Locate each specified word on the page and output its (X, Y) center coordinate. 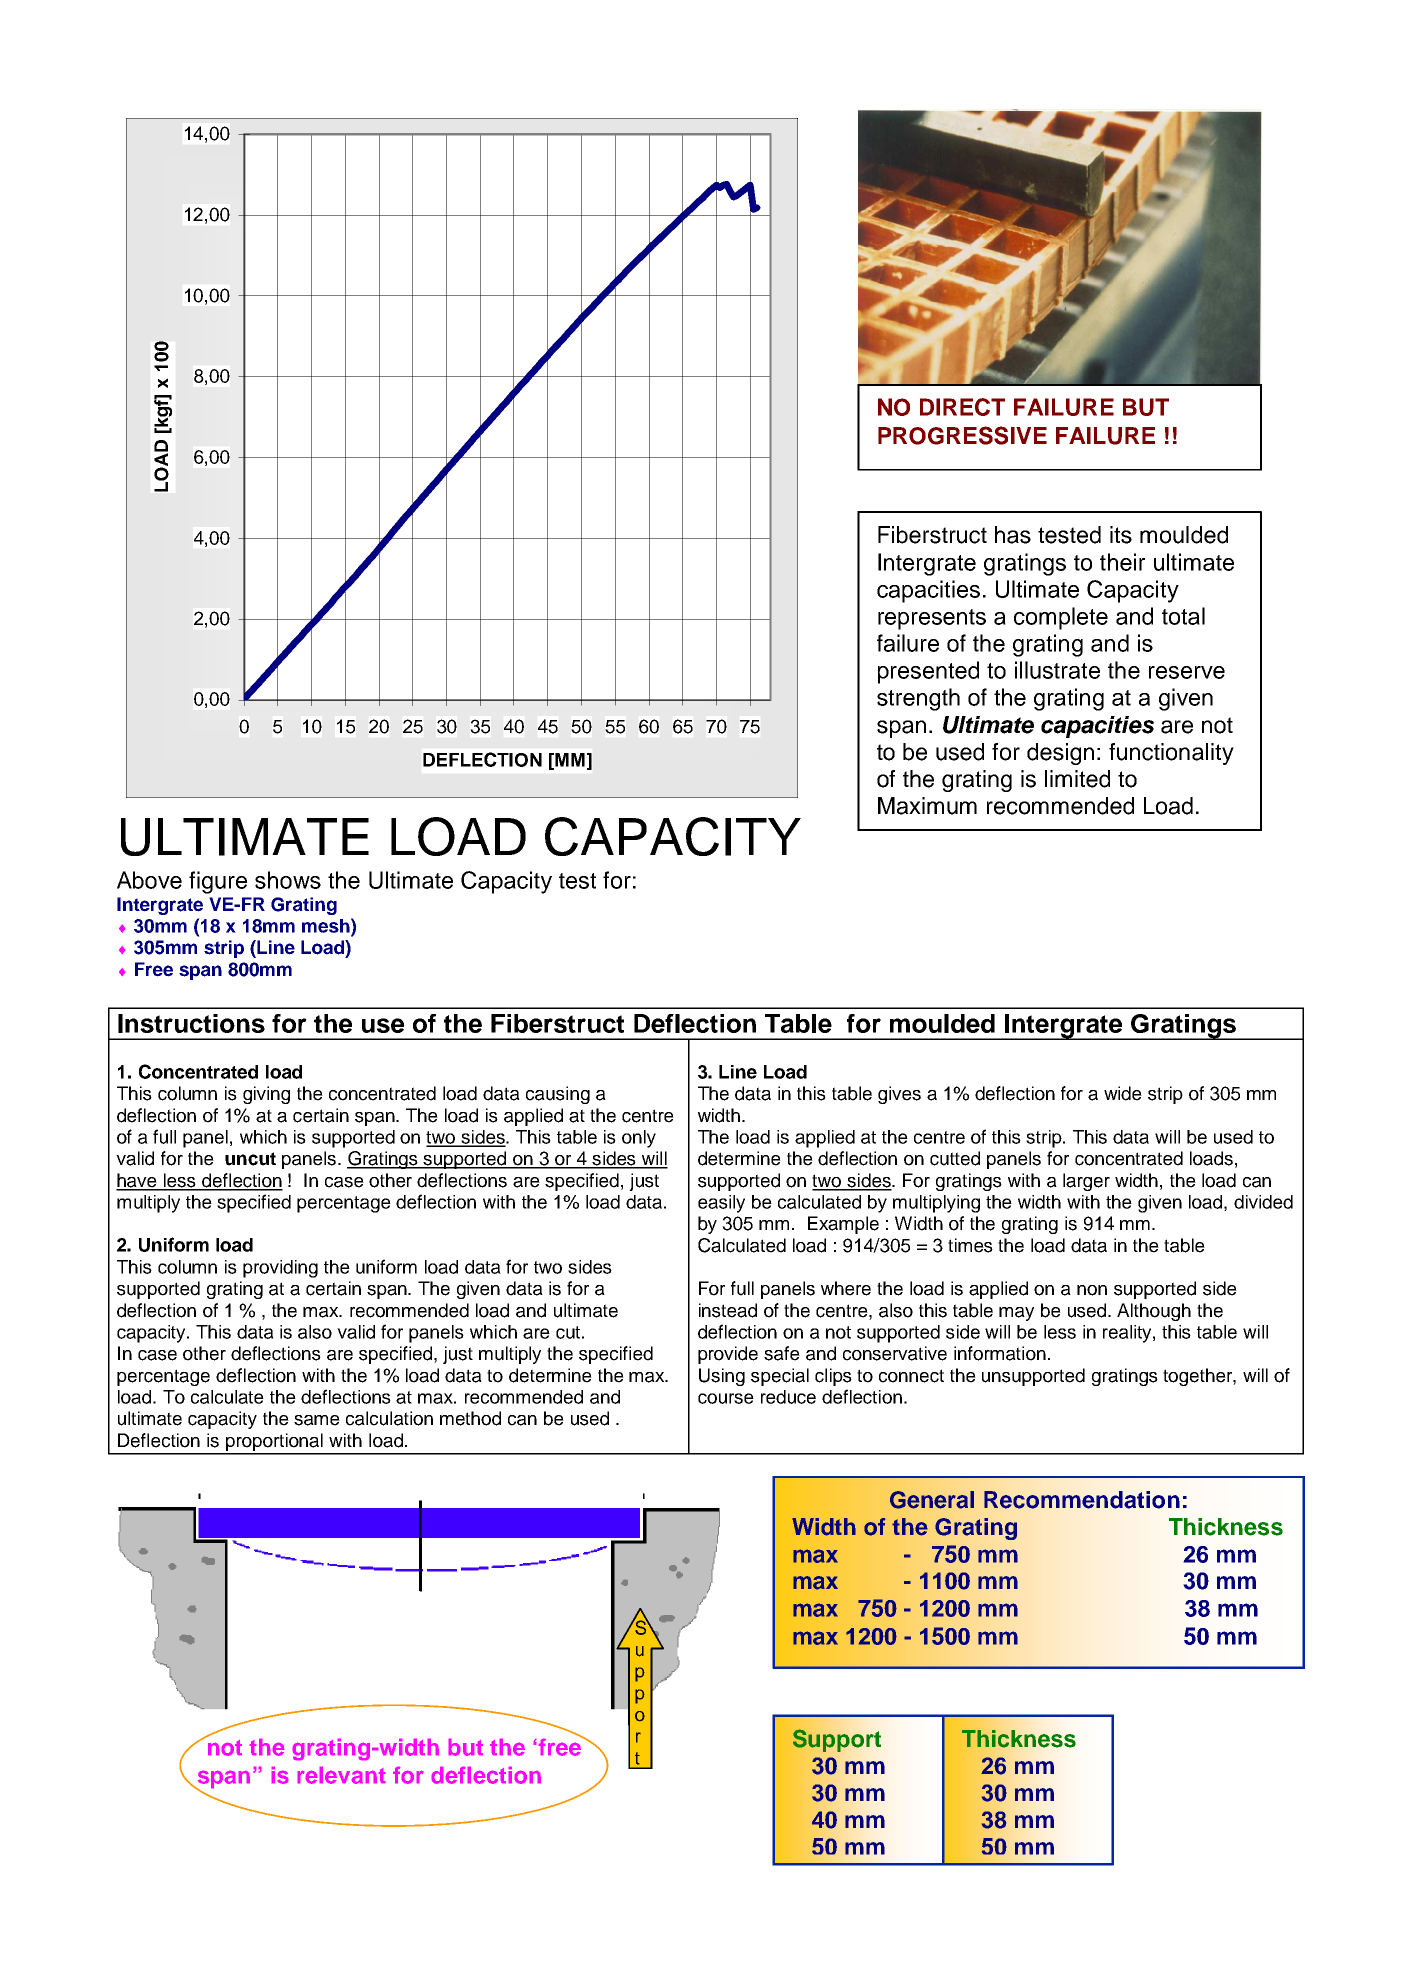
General (932, 1500)
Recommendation (1082, 1500)
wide (1123, 1093)
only (639, 1139)
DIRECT (962, 407)
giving (266, 1095)
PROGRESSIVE (962, 435)
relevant (341, 1775)
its (1121, 535)
